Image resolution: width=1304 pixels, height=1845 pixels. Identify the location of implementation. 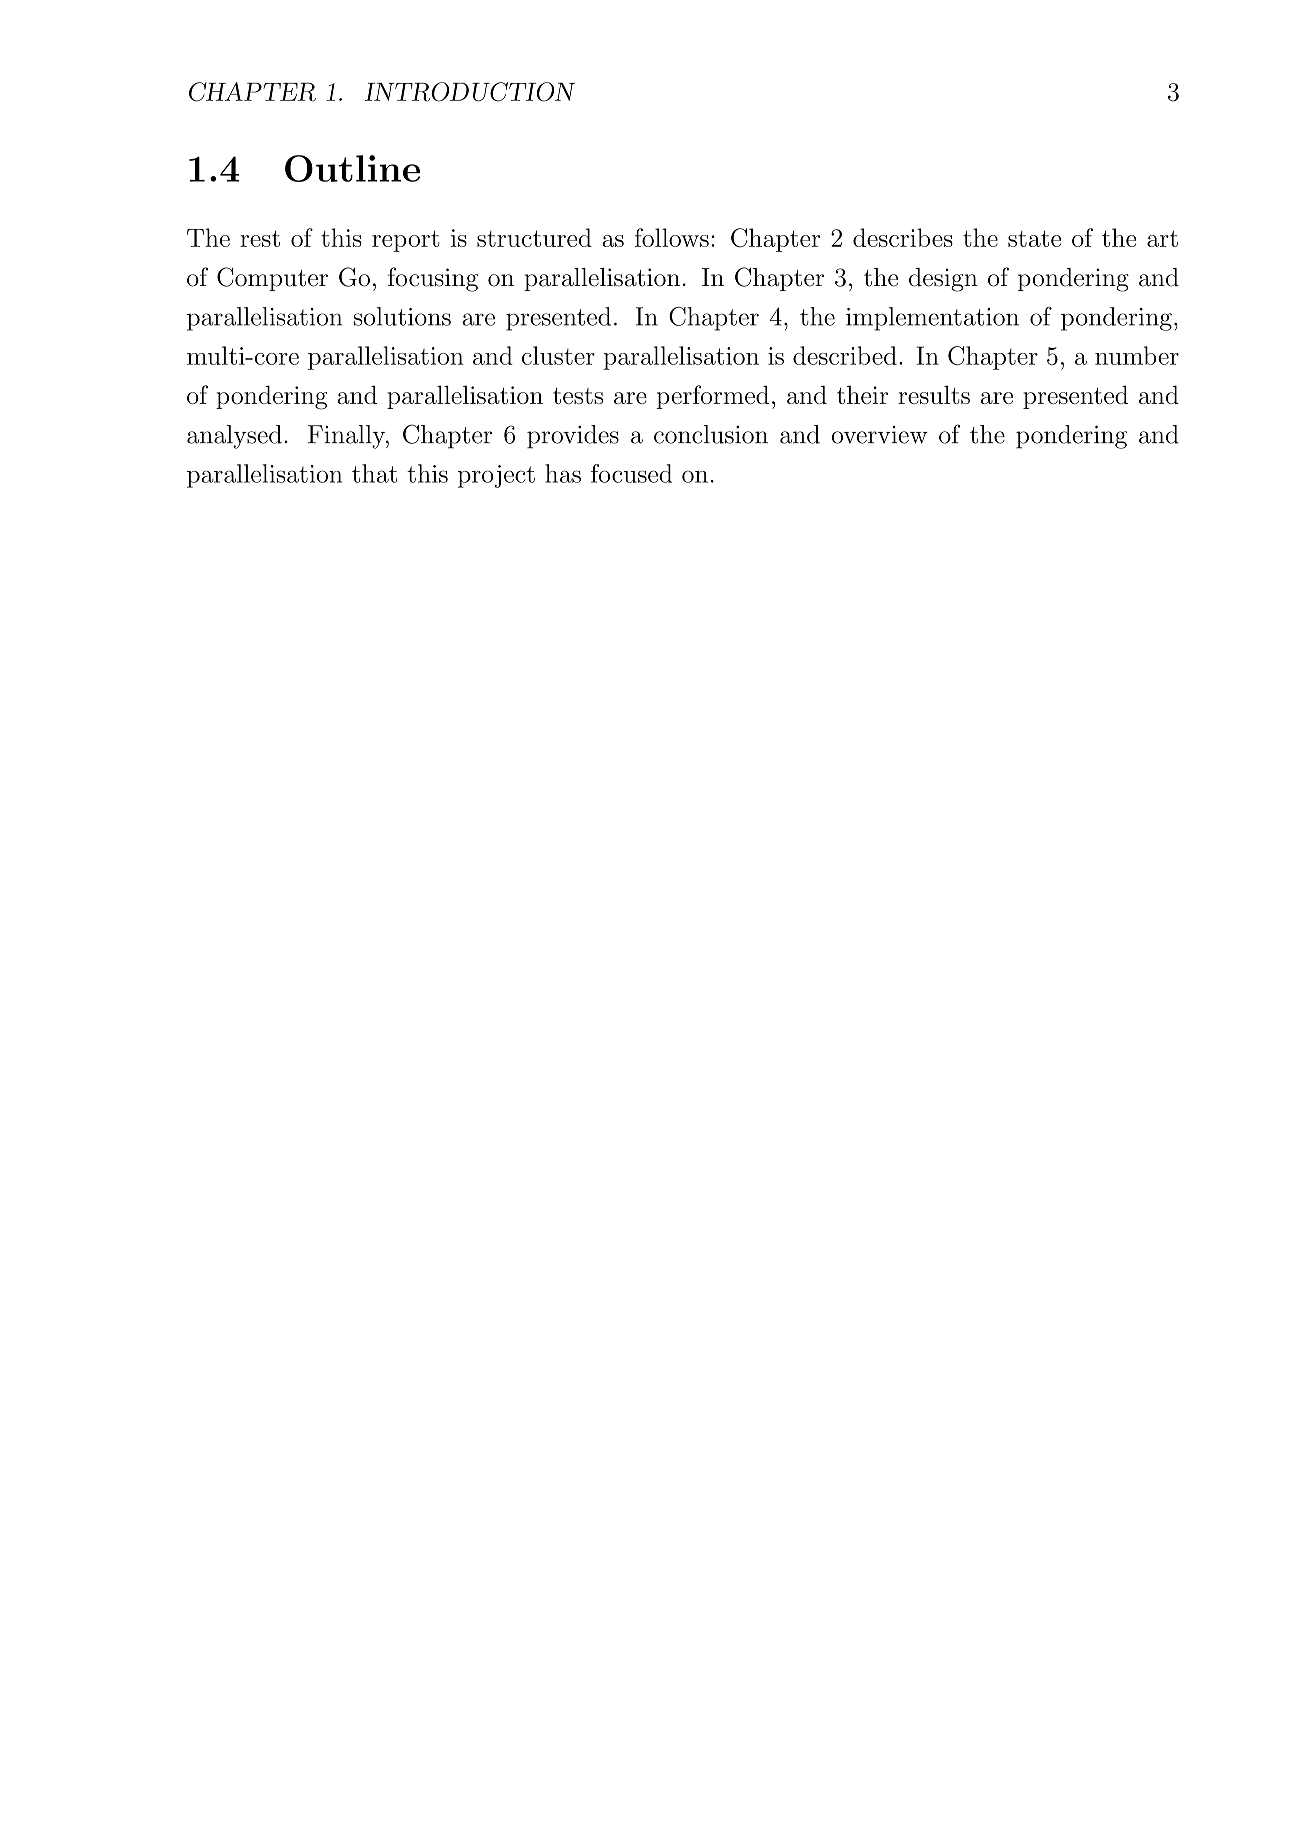
(932, 319).
